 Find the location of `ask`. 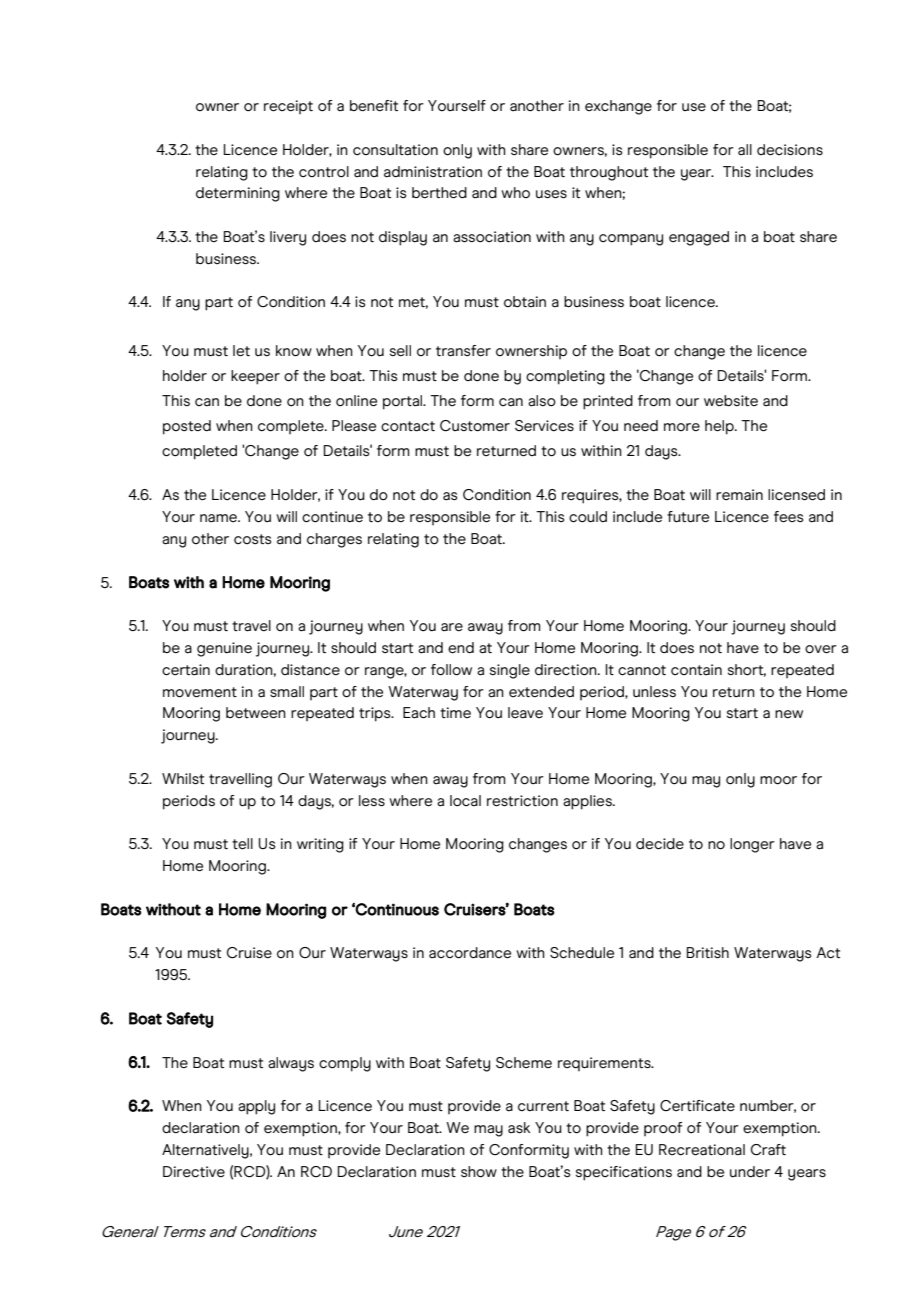

ask is located at coordinates (519, 1128).
